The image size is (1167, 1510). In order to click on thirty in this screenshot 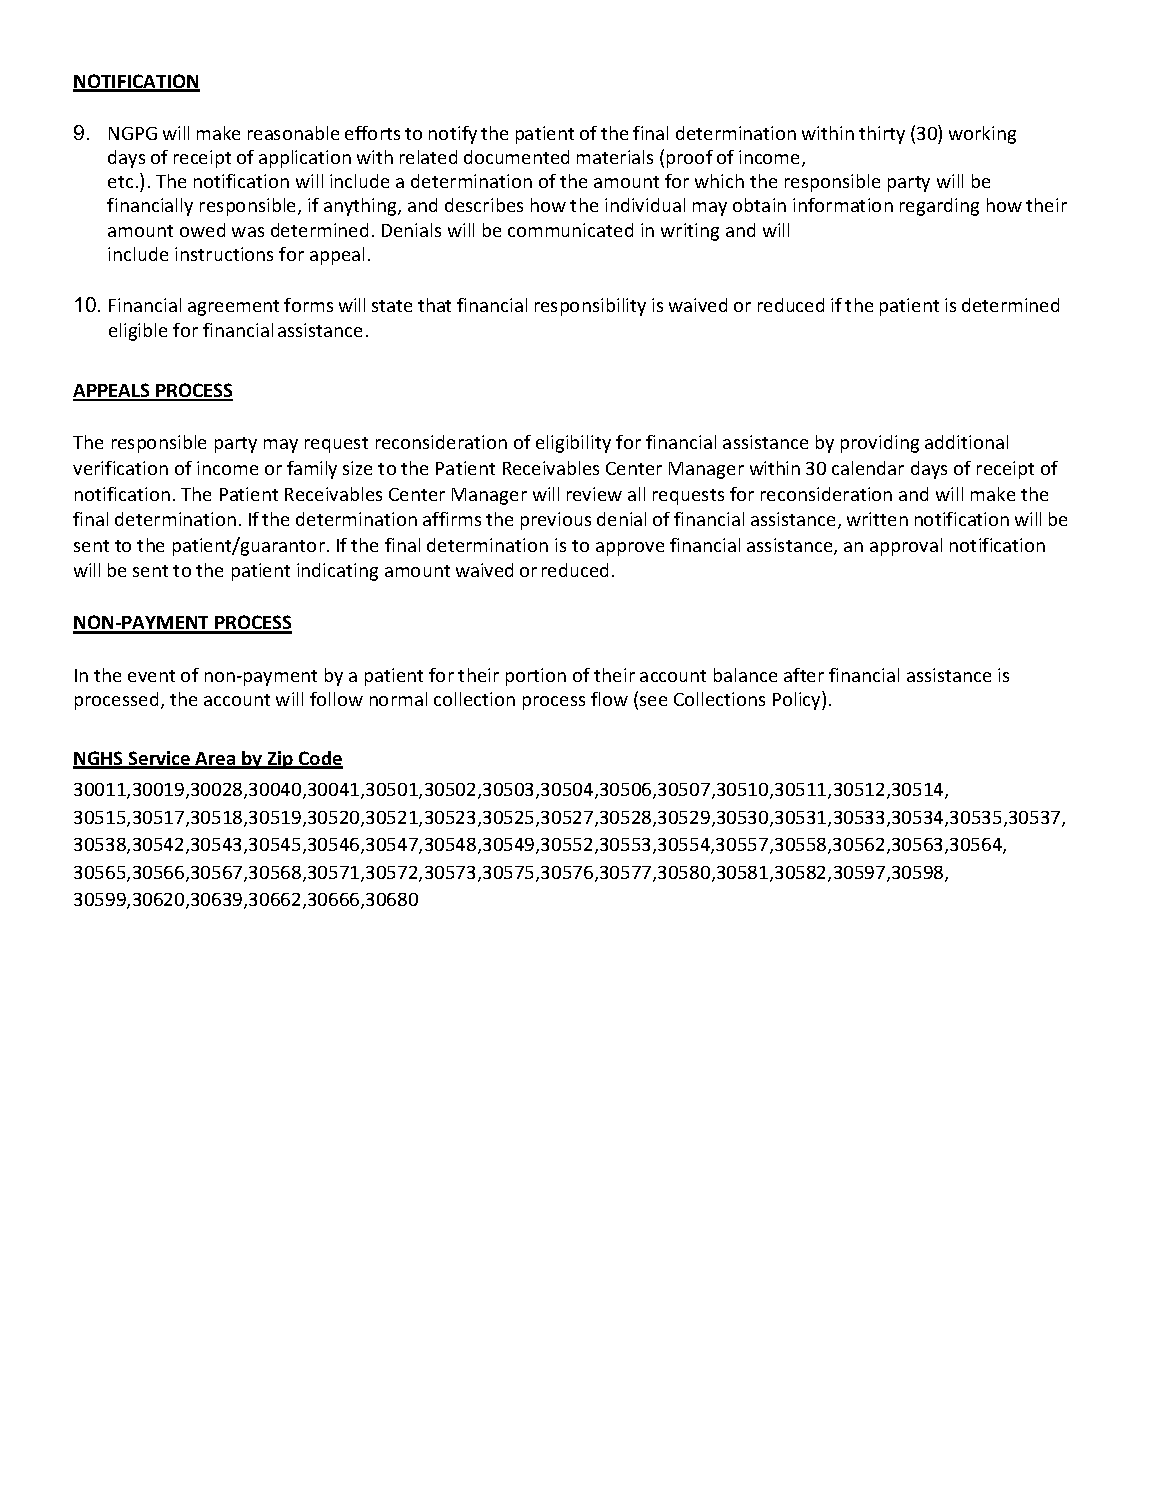, I will do `click(882, 135)`.
